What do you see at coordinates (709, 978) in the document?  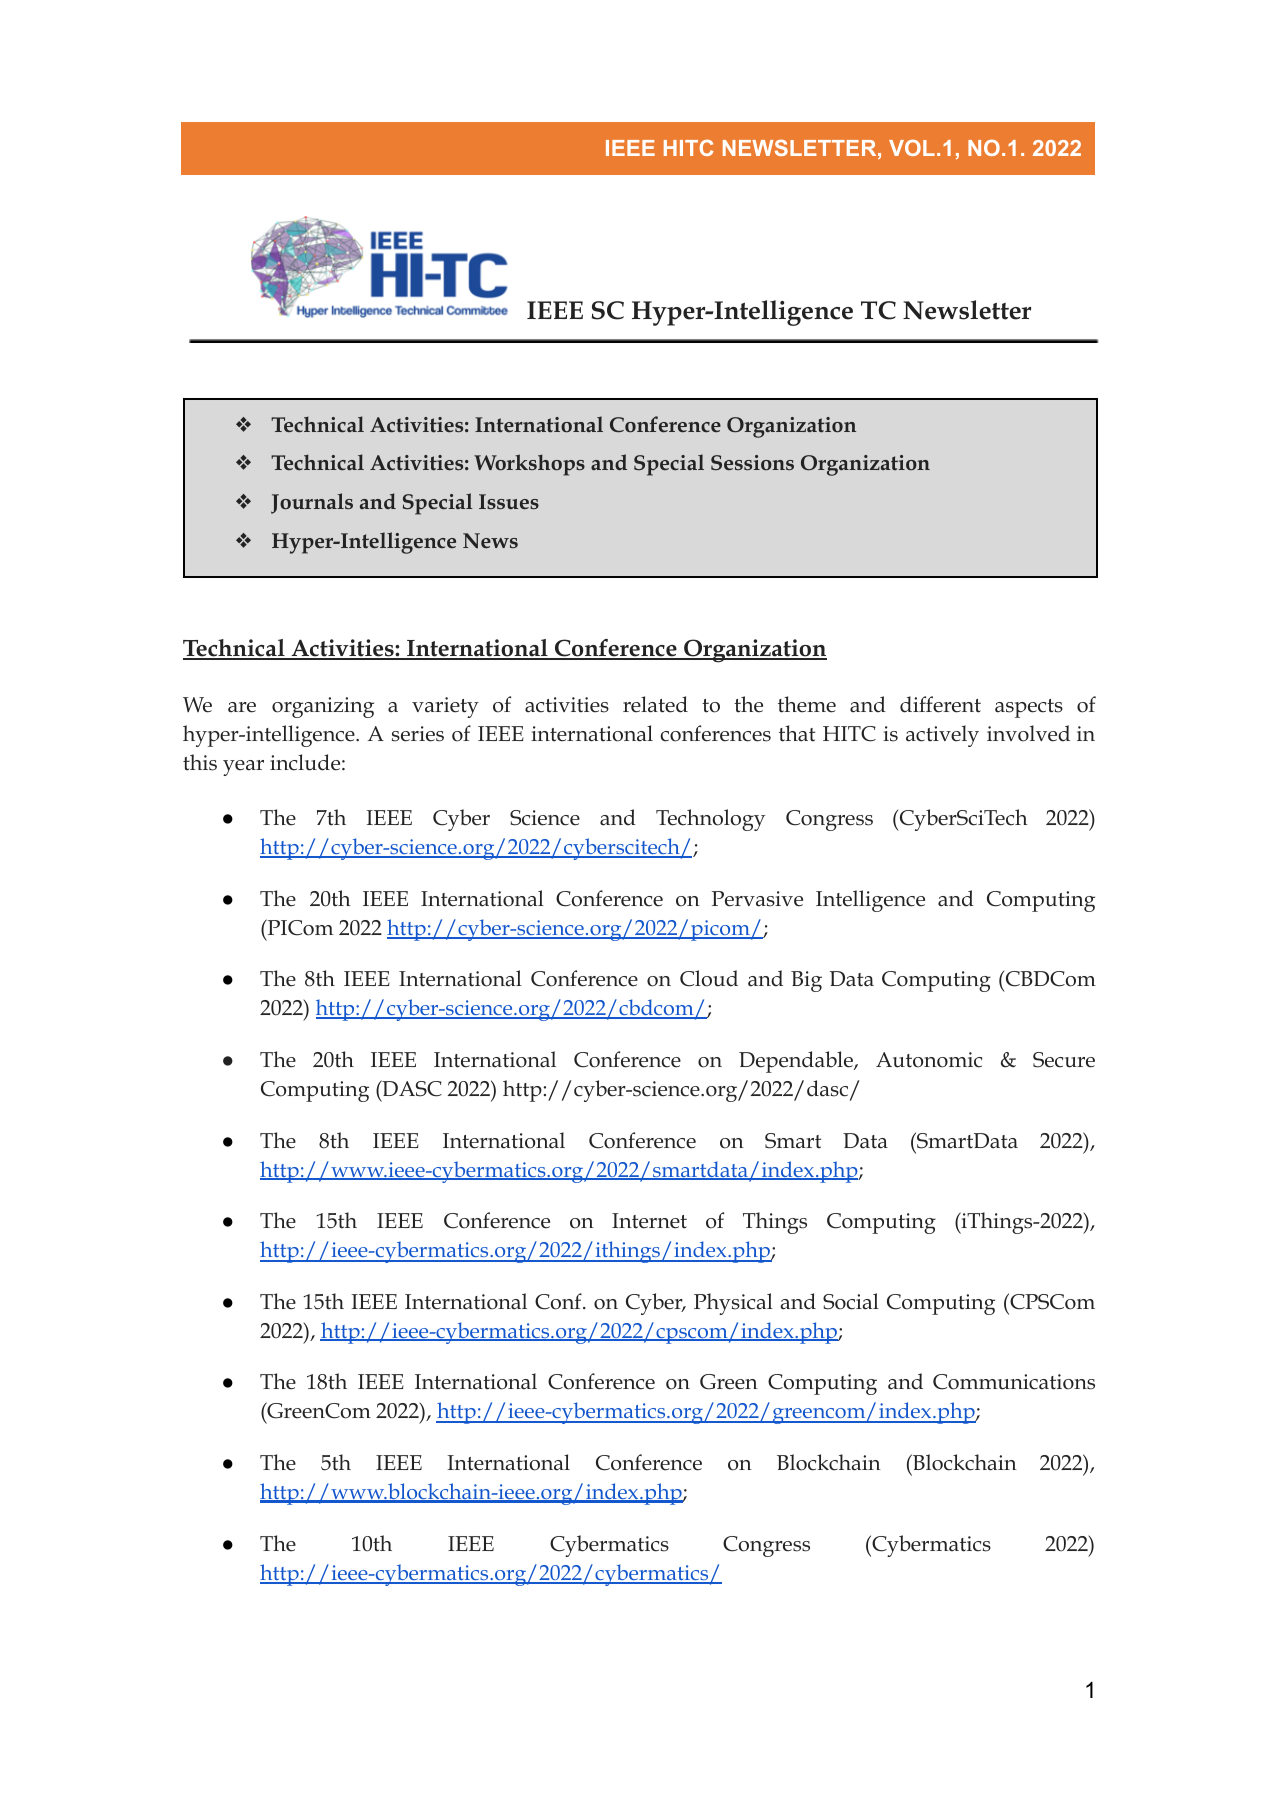 I see `Cloud` at bounding box center [709, 978].
